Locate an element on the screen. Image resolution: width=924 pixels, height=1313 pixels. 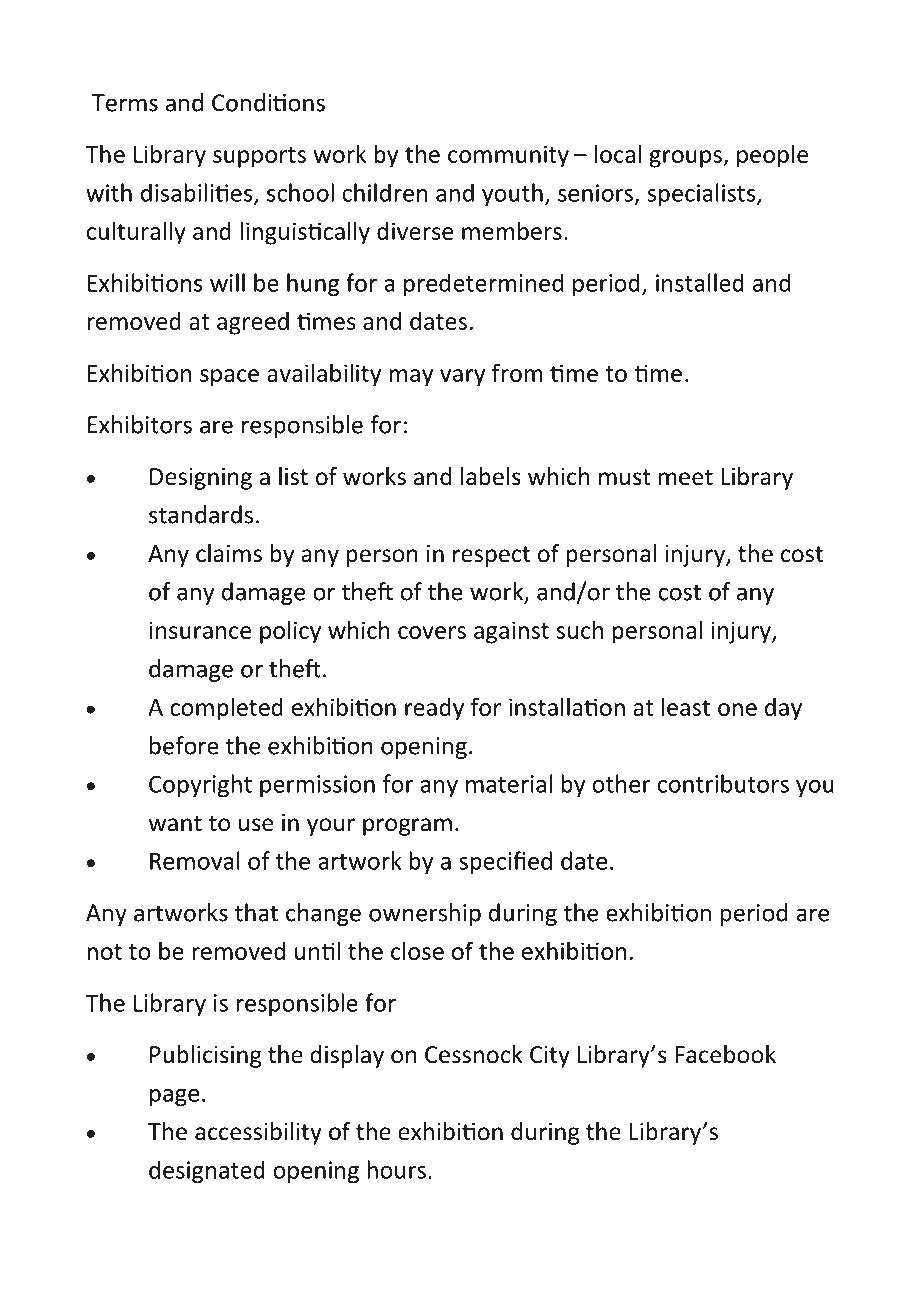
close is located at coordinates (417, 950).
